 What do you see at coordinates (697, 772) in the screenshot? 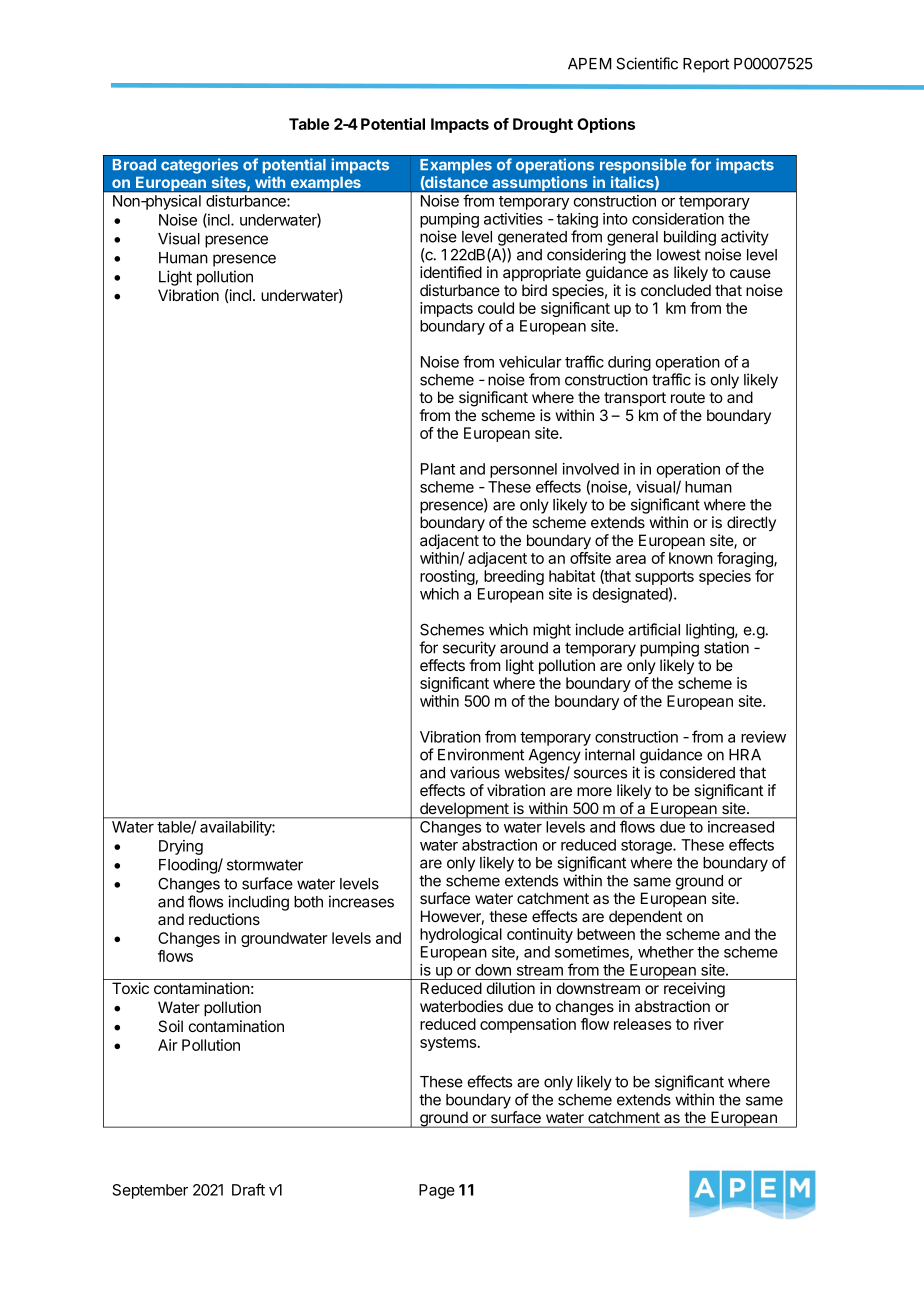
I see `considered` at bounding box center [697, 772].
